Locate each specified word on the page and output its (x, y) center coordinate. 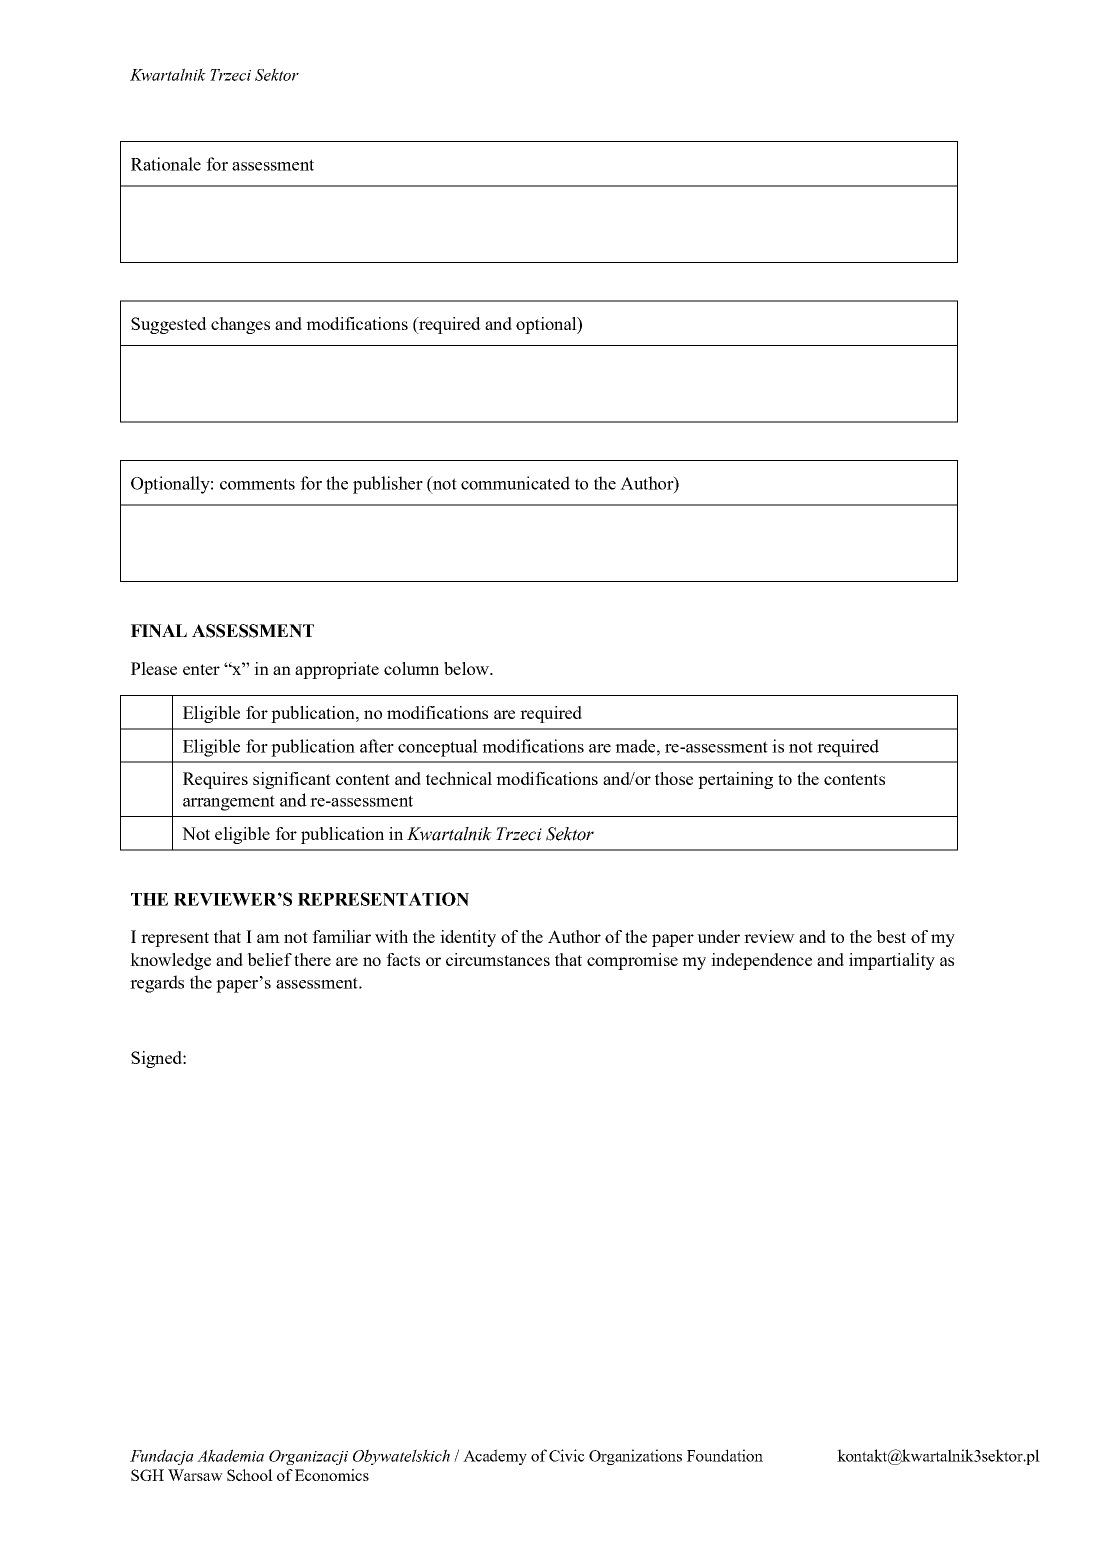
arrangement (229, 803)
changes (240, 325)
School (250, 1475)
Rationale (166, 164)
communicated (515, 483)
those (674, 778)
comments (257, 484)
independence (761, 961)
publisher (388, 485)
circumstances (498, 959)
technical (459, 778)
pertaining (735, 780)
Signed (157, 1059)
